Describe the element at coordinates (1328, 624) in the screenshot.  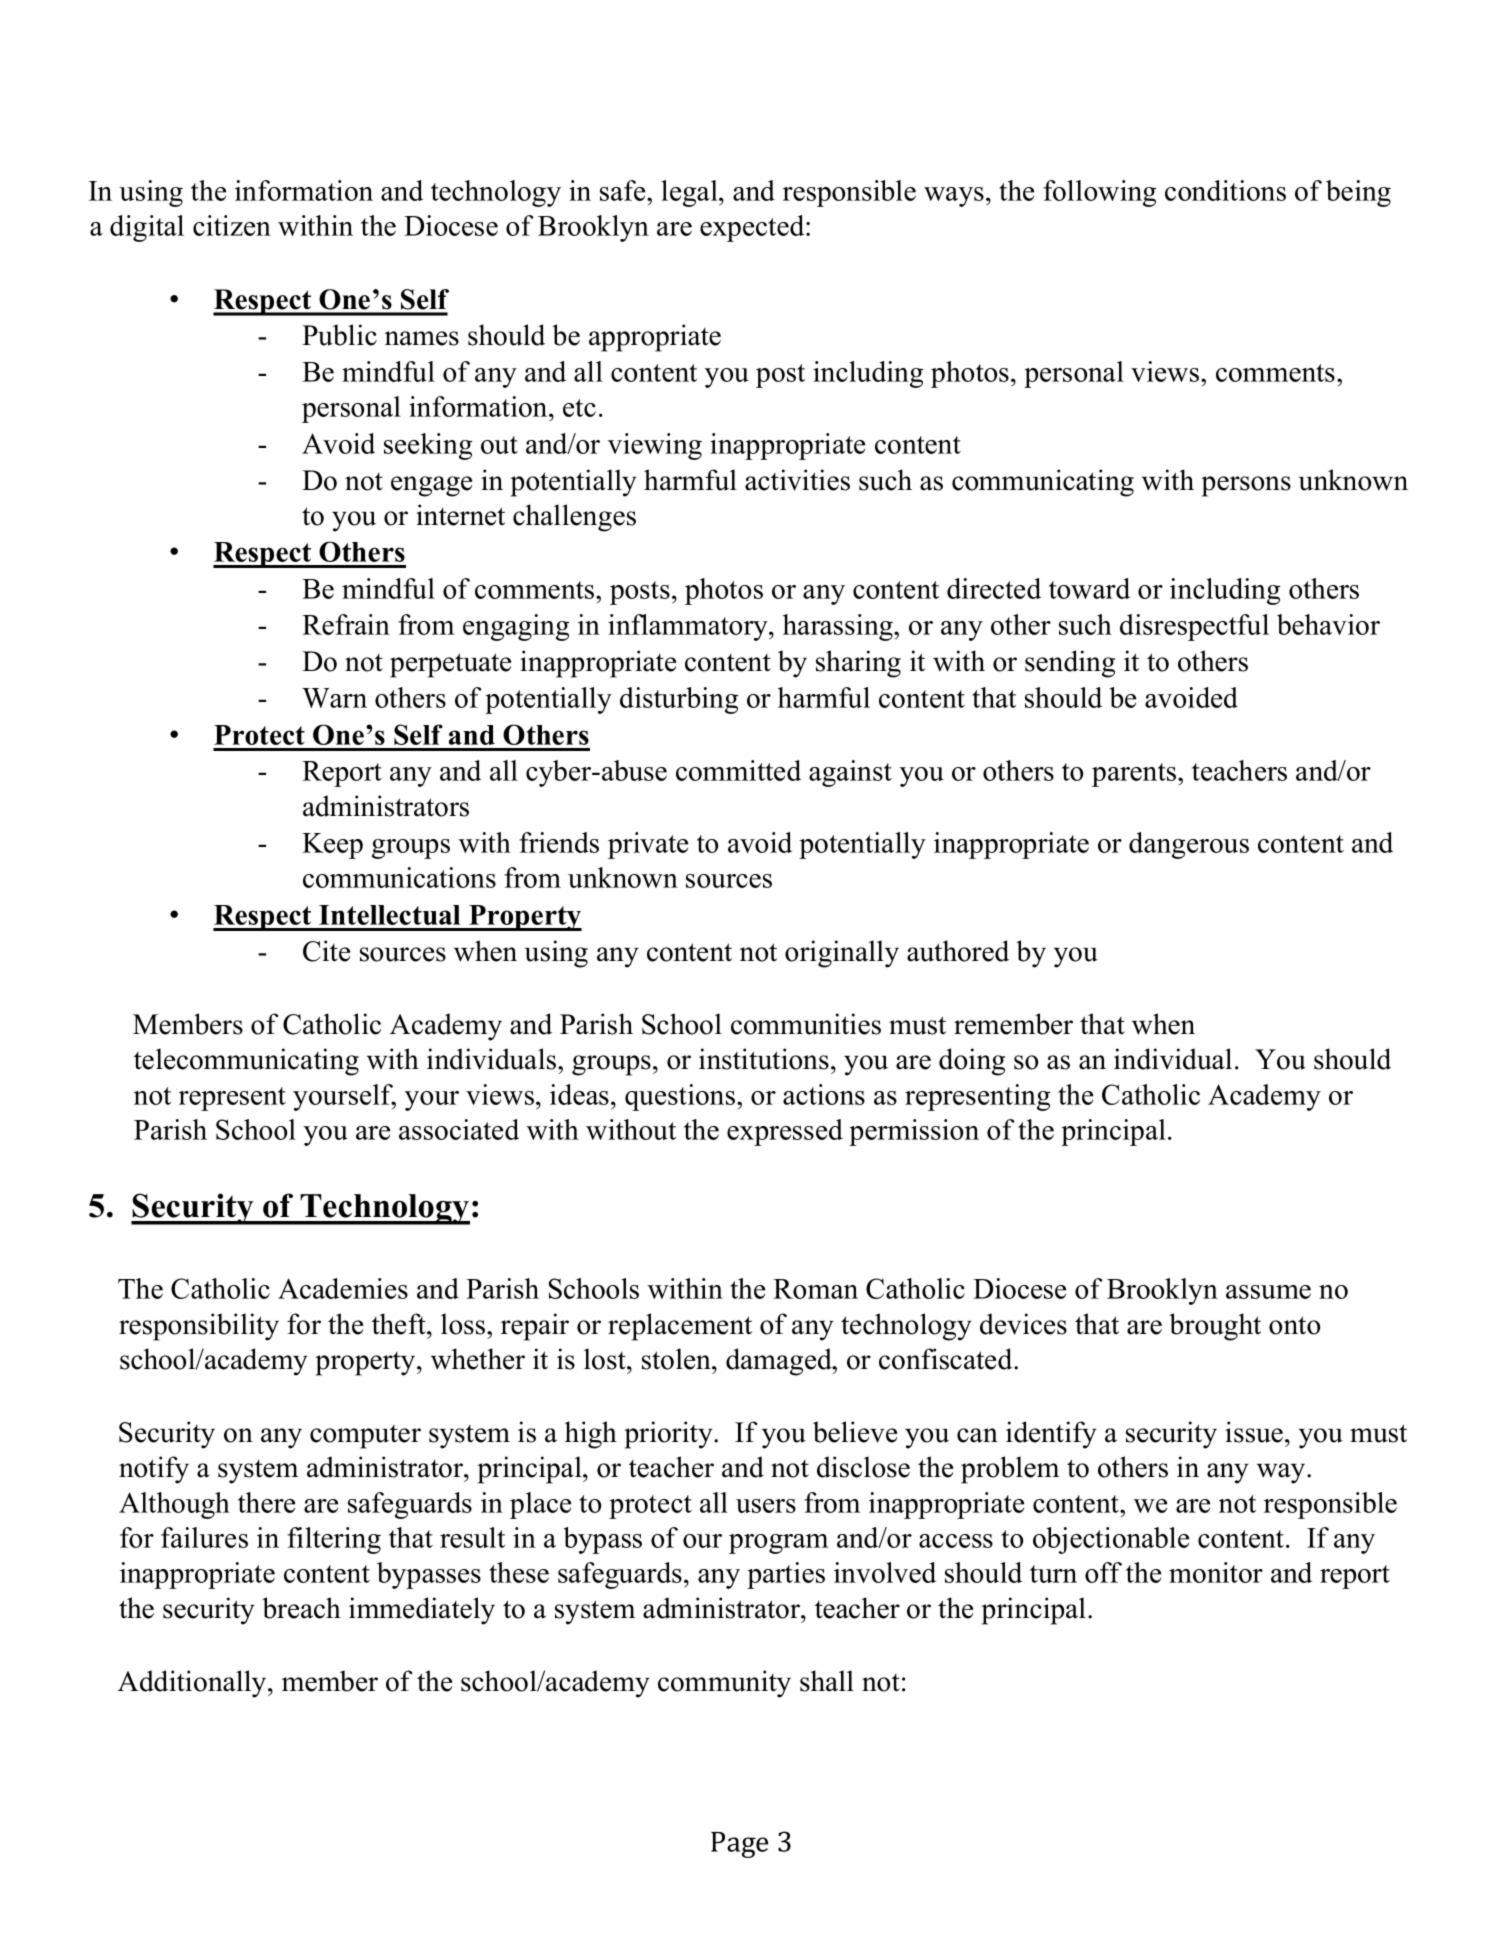
I see `behavior` at that location.
